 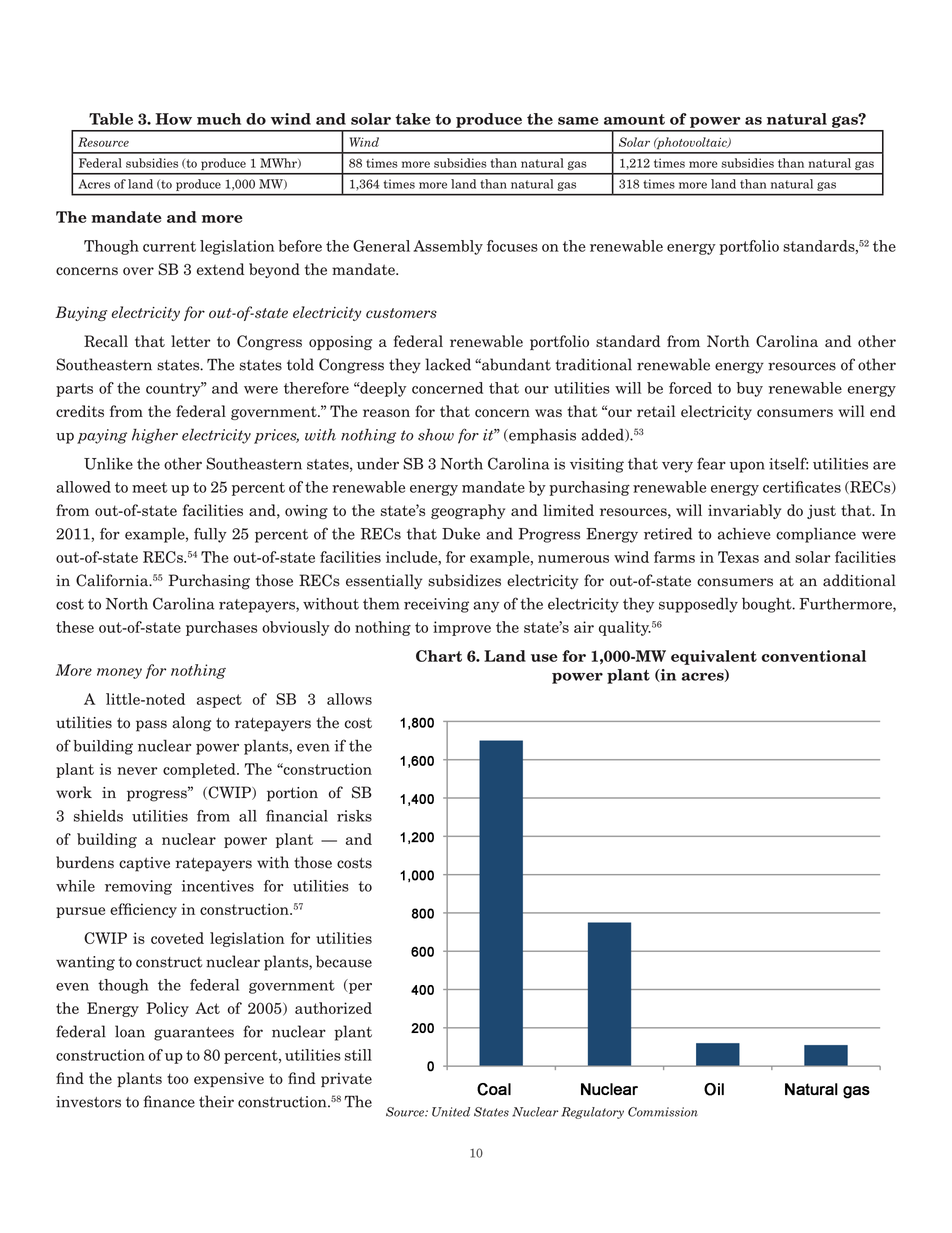 What do you see at coordinates (413, 119) in the screenshot?
I see `take` at bounding box center [413, 119].
